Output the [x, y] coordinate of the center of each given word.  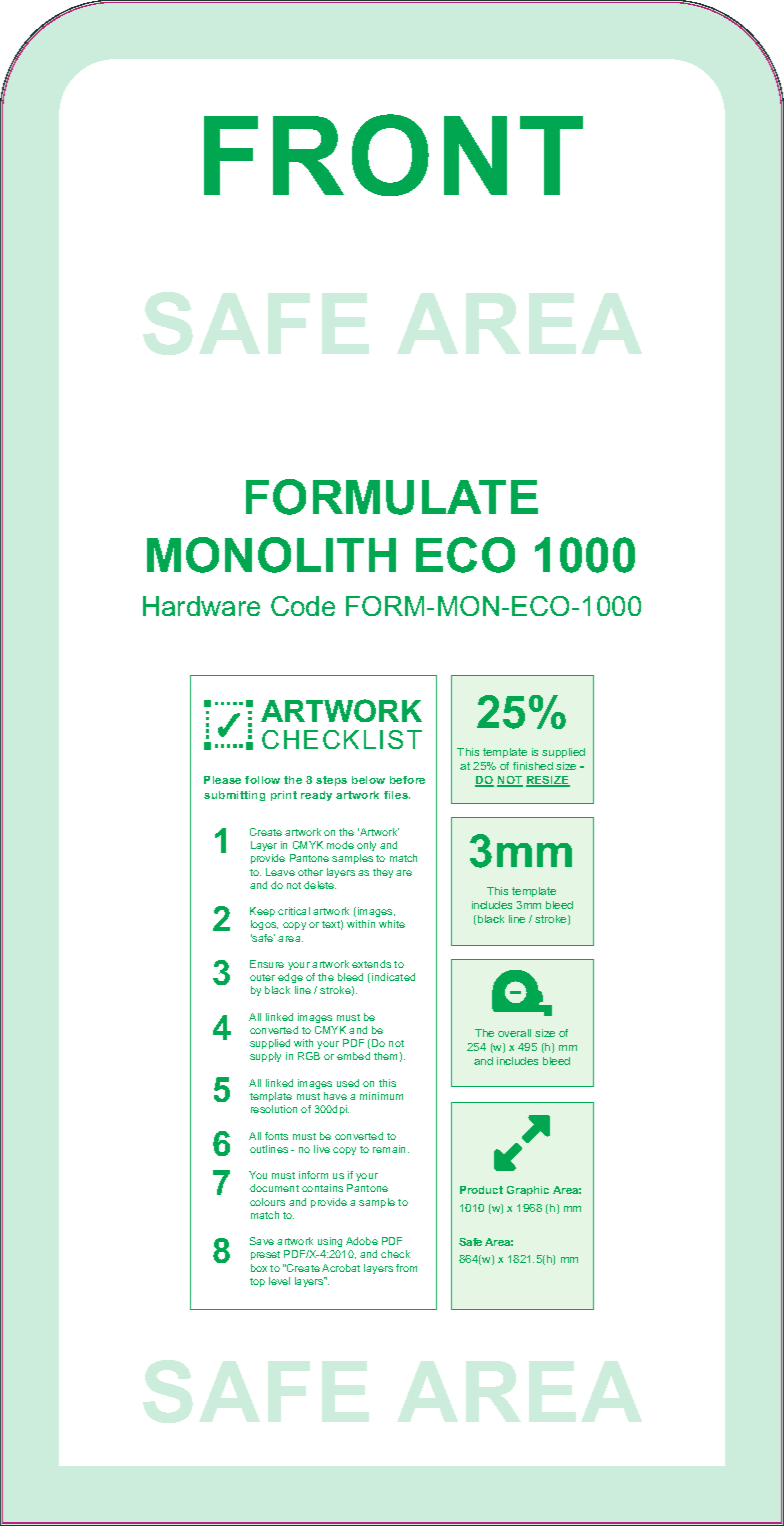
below [368, 780]
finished [533, 766]
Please [222, 780]
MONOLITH [271, 555]
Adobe [362, 1241]
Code [303, 606]
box [259, 1268]
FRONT [393, 155]
